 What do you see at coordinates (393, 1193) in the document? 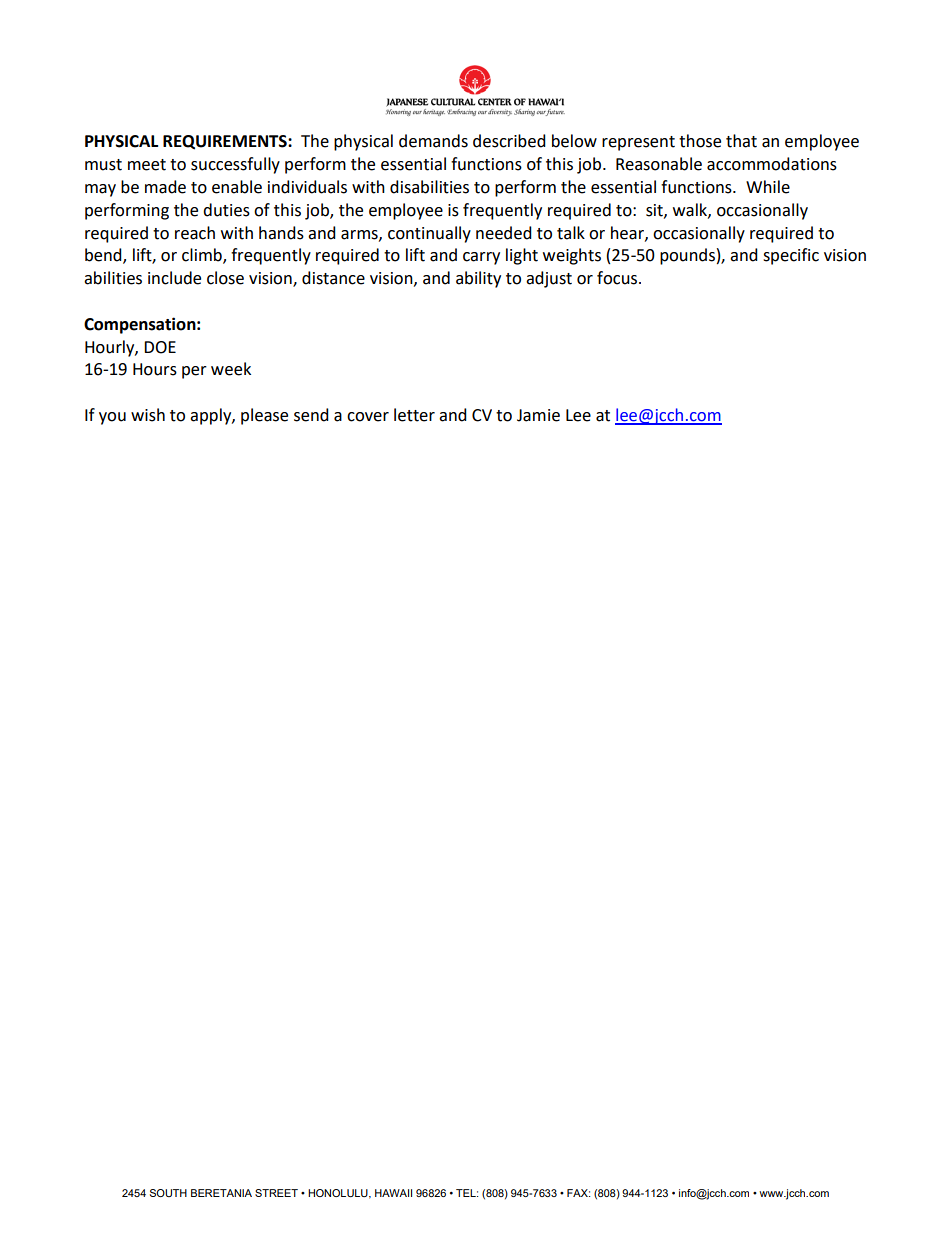
I see `HAWAII` at bounding box center [393, 1193].
